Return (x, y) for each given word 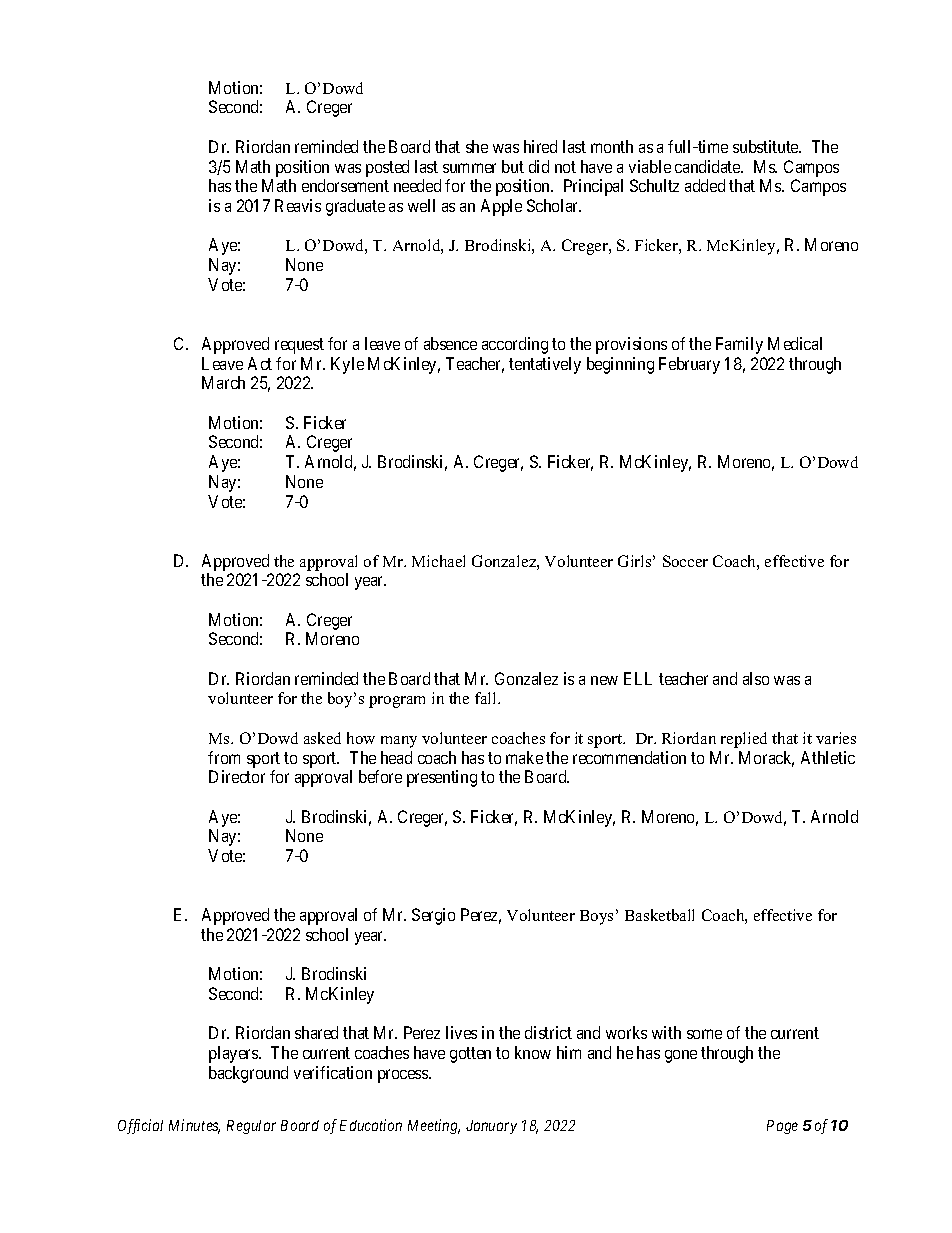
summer (469, 168)
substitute (767, 146)
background (248, 1074)
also (756, 678)
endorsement (345, 185)
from (224, 757)
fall (487, 698)
